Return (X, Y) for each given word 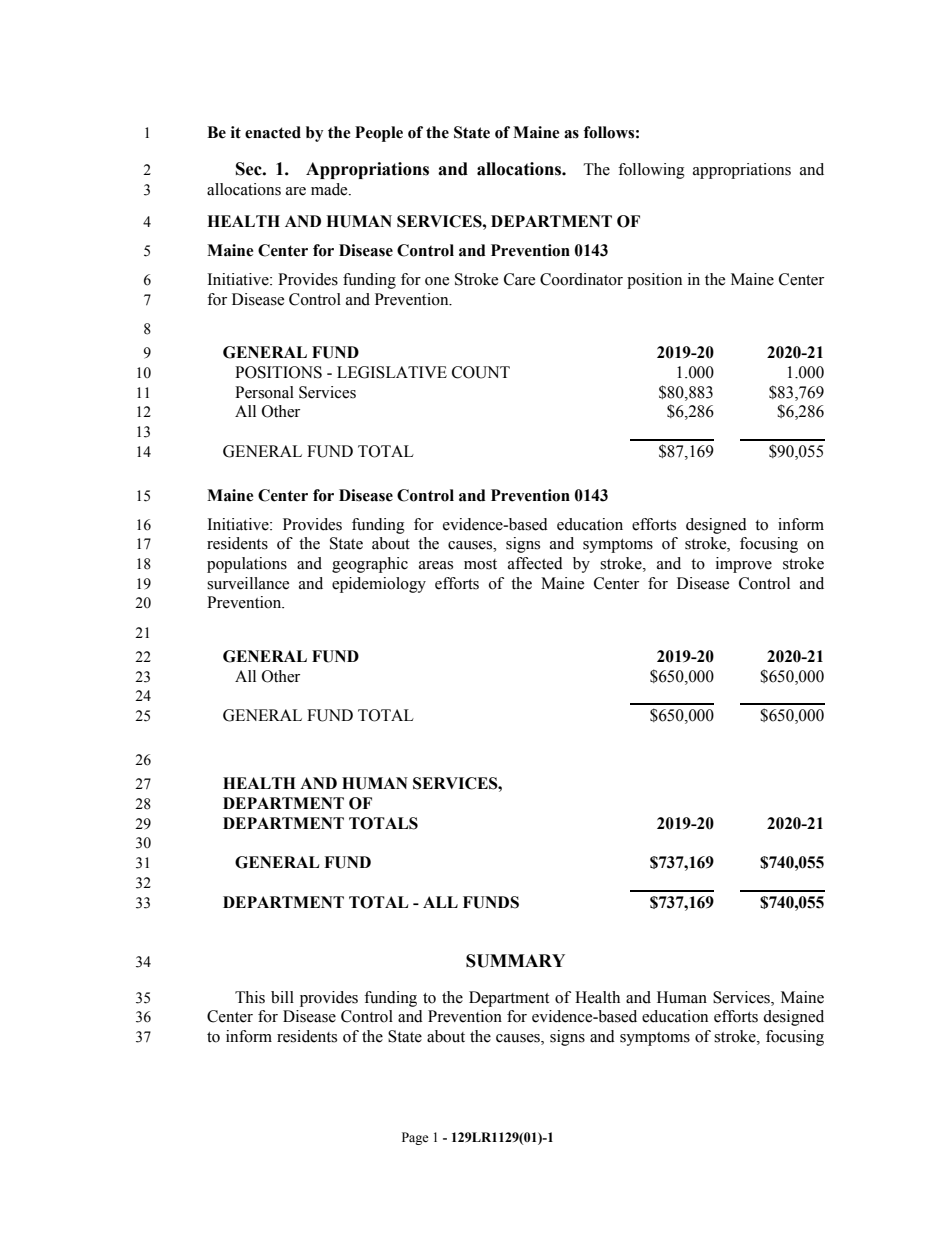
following (651, 171)
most (480, 564)
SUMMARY (515, 961)
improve (744, 565)
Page (415, 1138)
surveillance (248, 583)
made (330, 189)
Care (519, 279)
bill (282, 997)
